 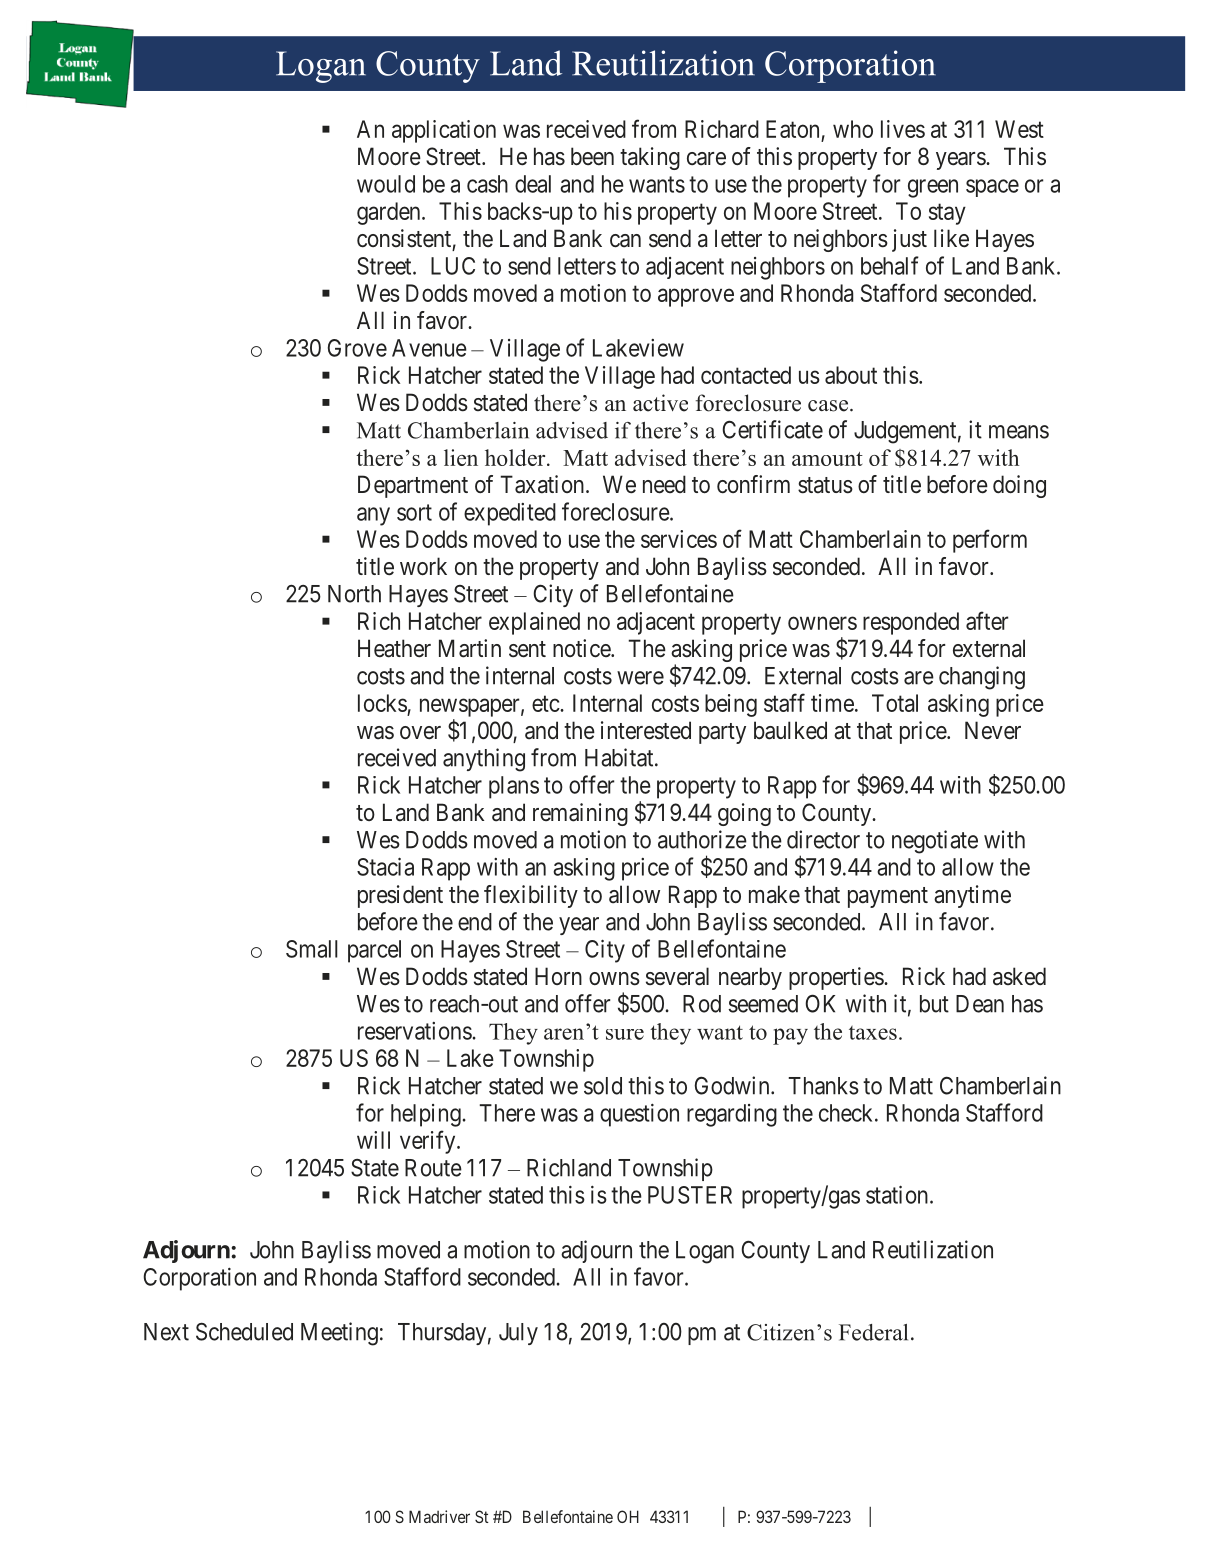 What do you see at coordinates (518, 1334) in the screenshot?
I see `July` at bounding box center [518, 1334].
